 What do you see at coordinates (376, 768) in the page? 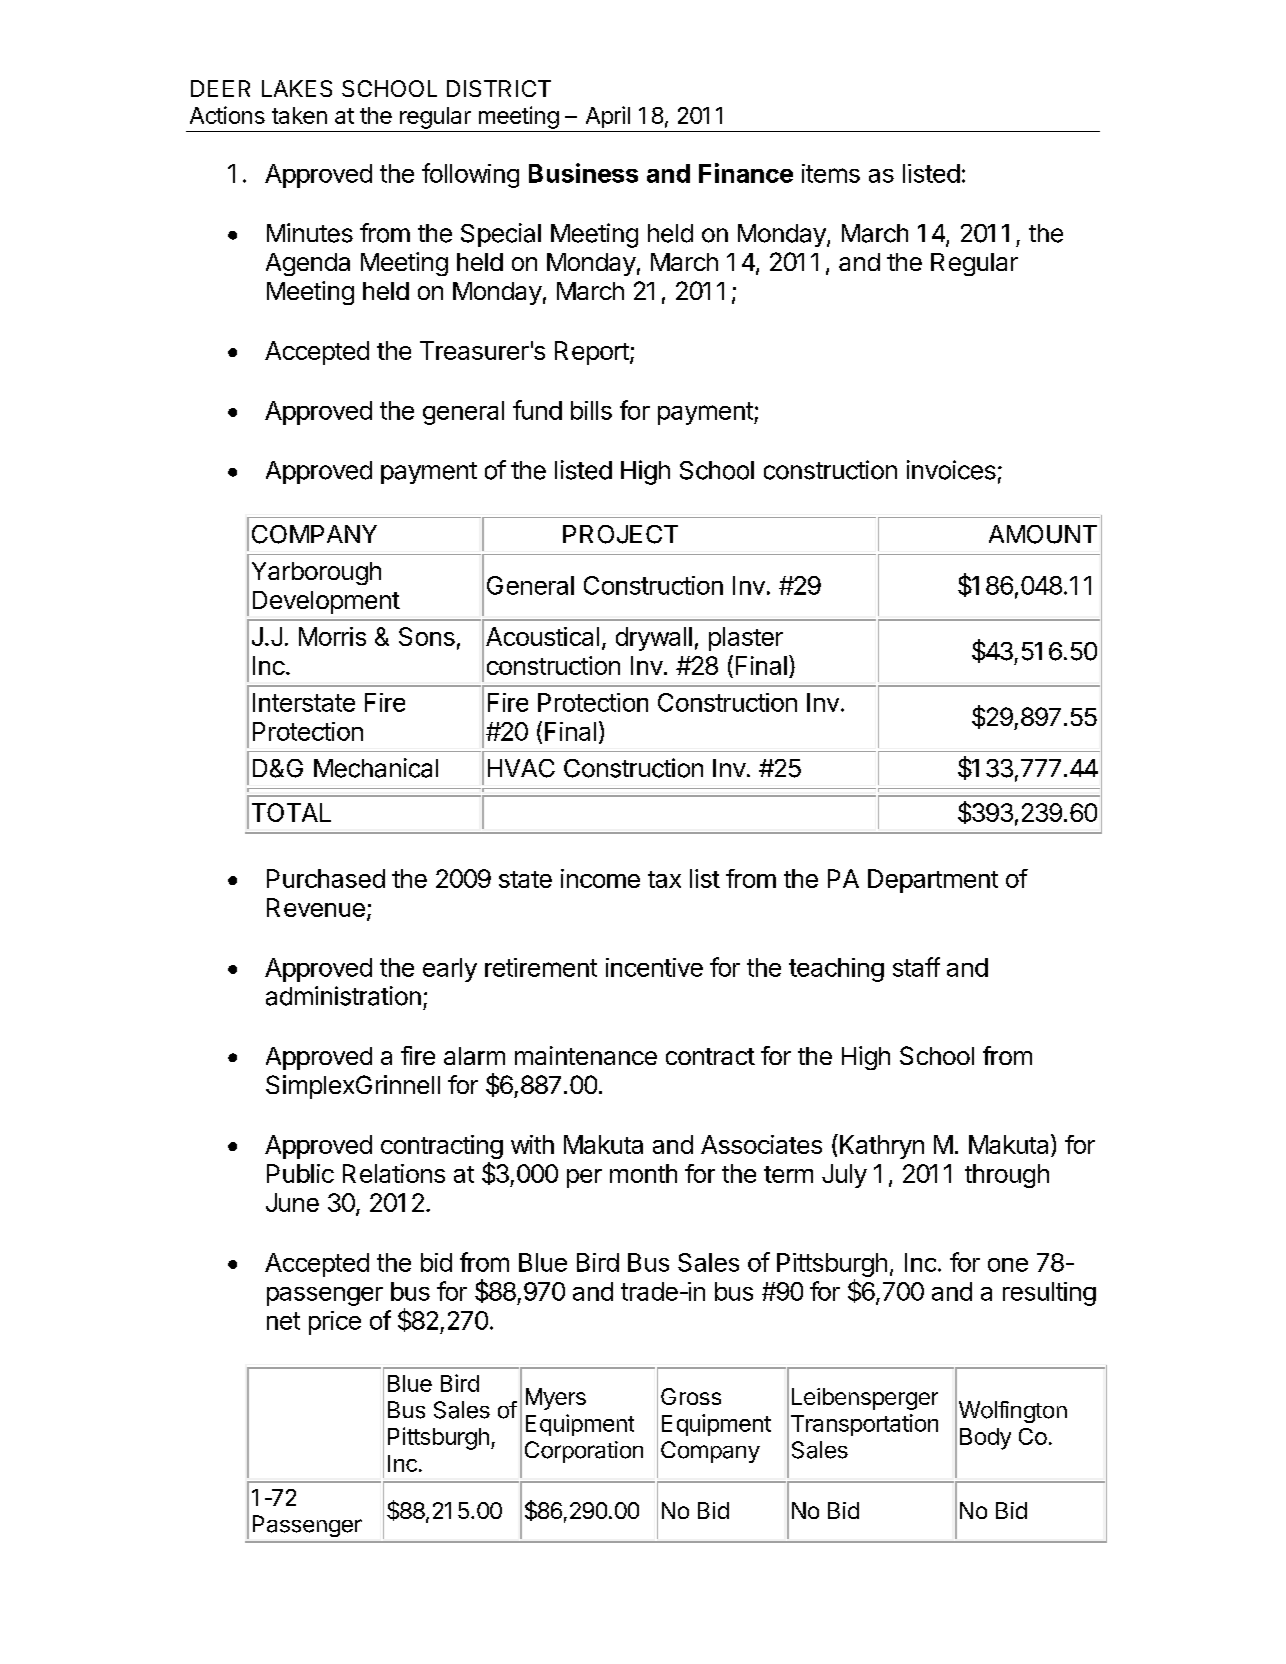
I see `Mechanical` at bounding box center [376, 768].
